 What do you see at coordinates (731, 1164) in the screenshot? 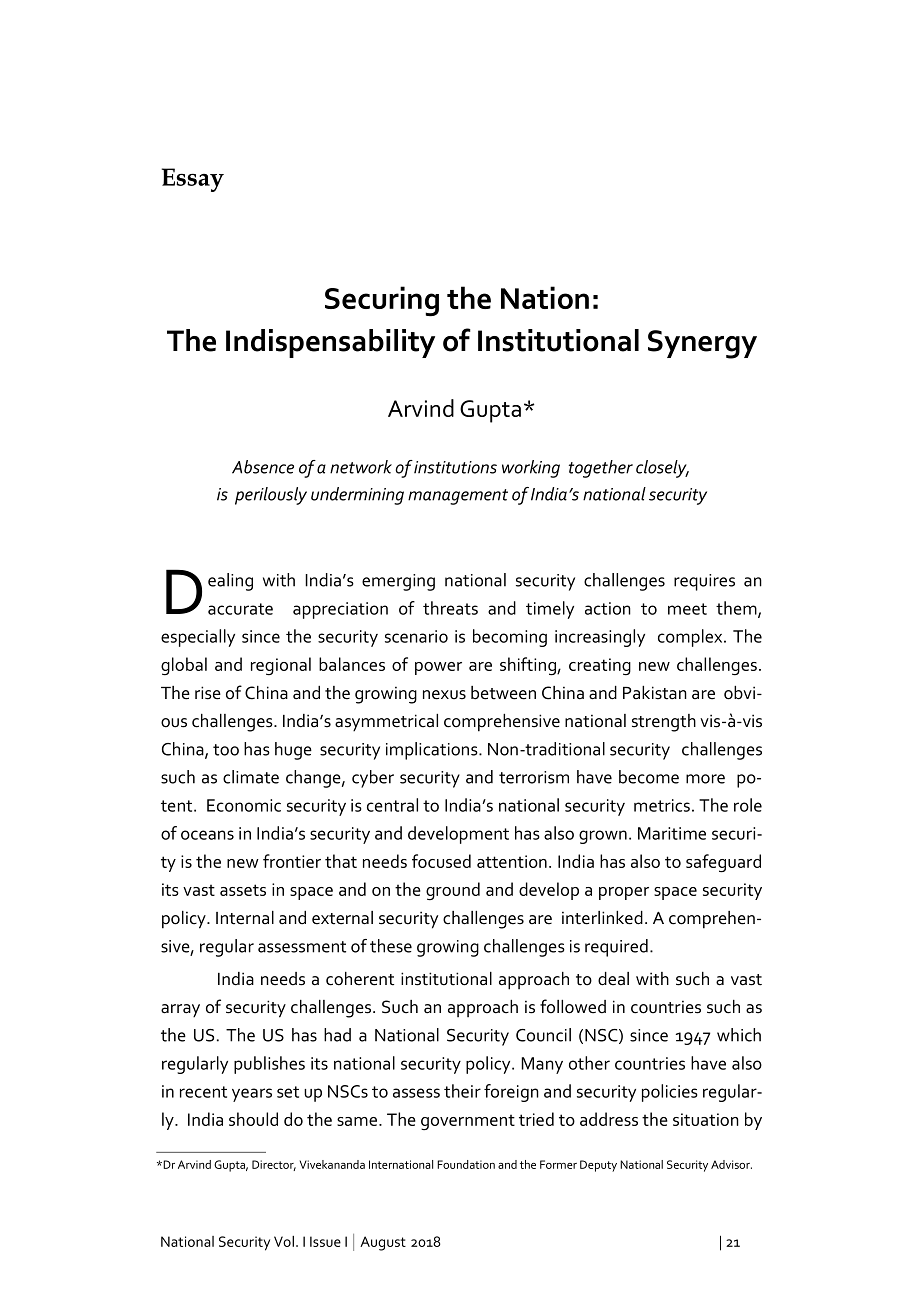
I see `Advisor` at bounding box center [731, 1164].
